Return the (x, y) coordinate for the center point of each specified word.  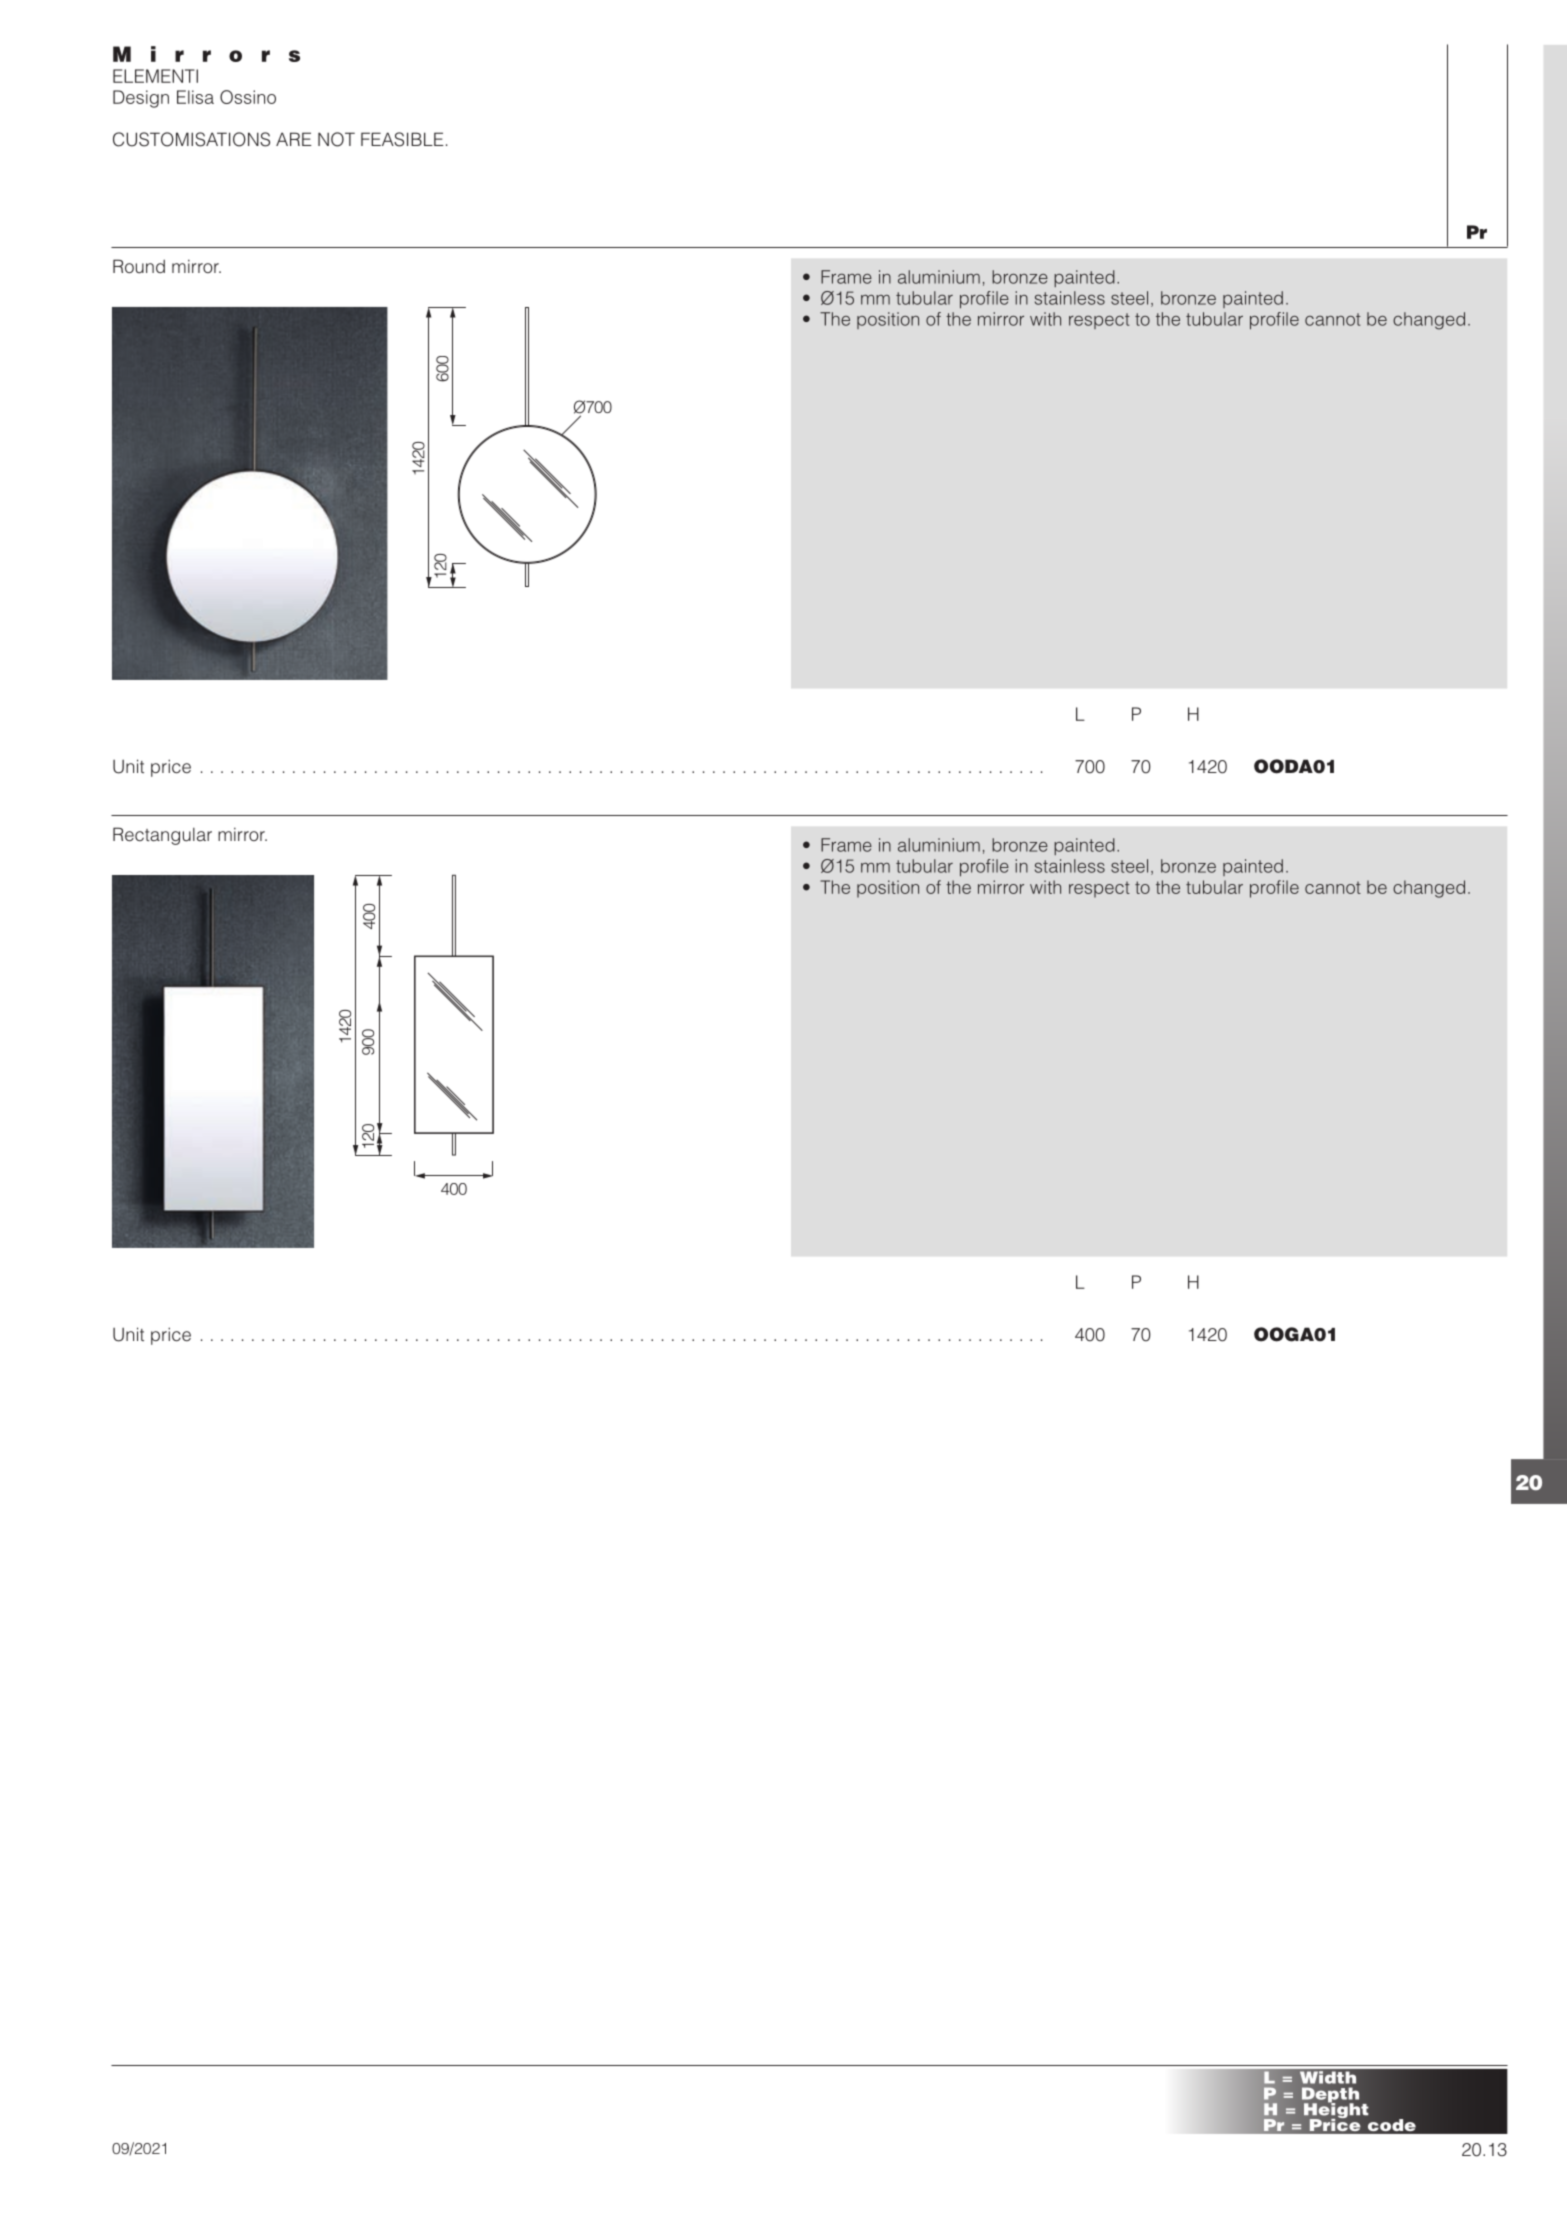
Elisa (195, 97)
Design (141, 99)
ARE (294, 139)
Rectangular (162, 836)
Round (139, 266)
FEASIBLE (402, 139)
